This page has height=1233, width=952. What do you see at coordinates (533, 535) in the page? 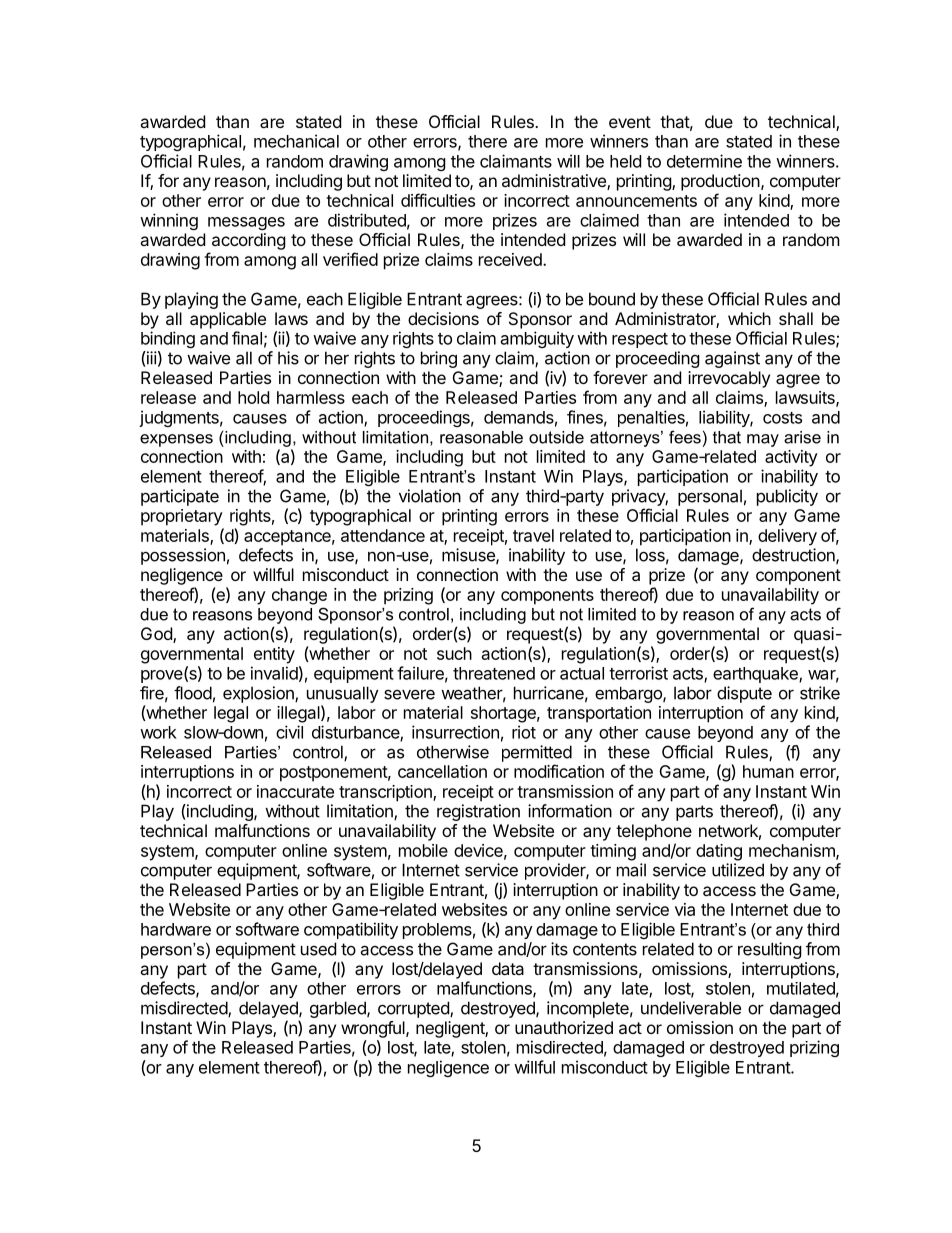
I see `travel` at bounding box center [533, 535].
